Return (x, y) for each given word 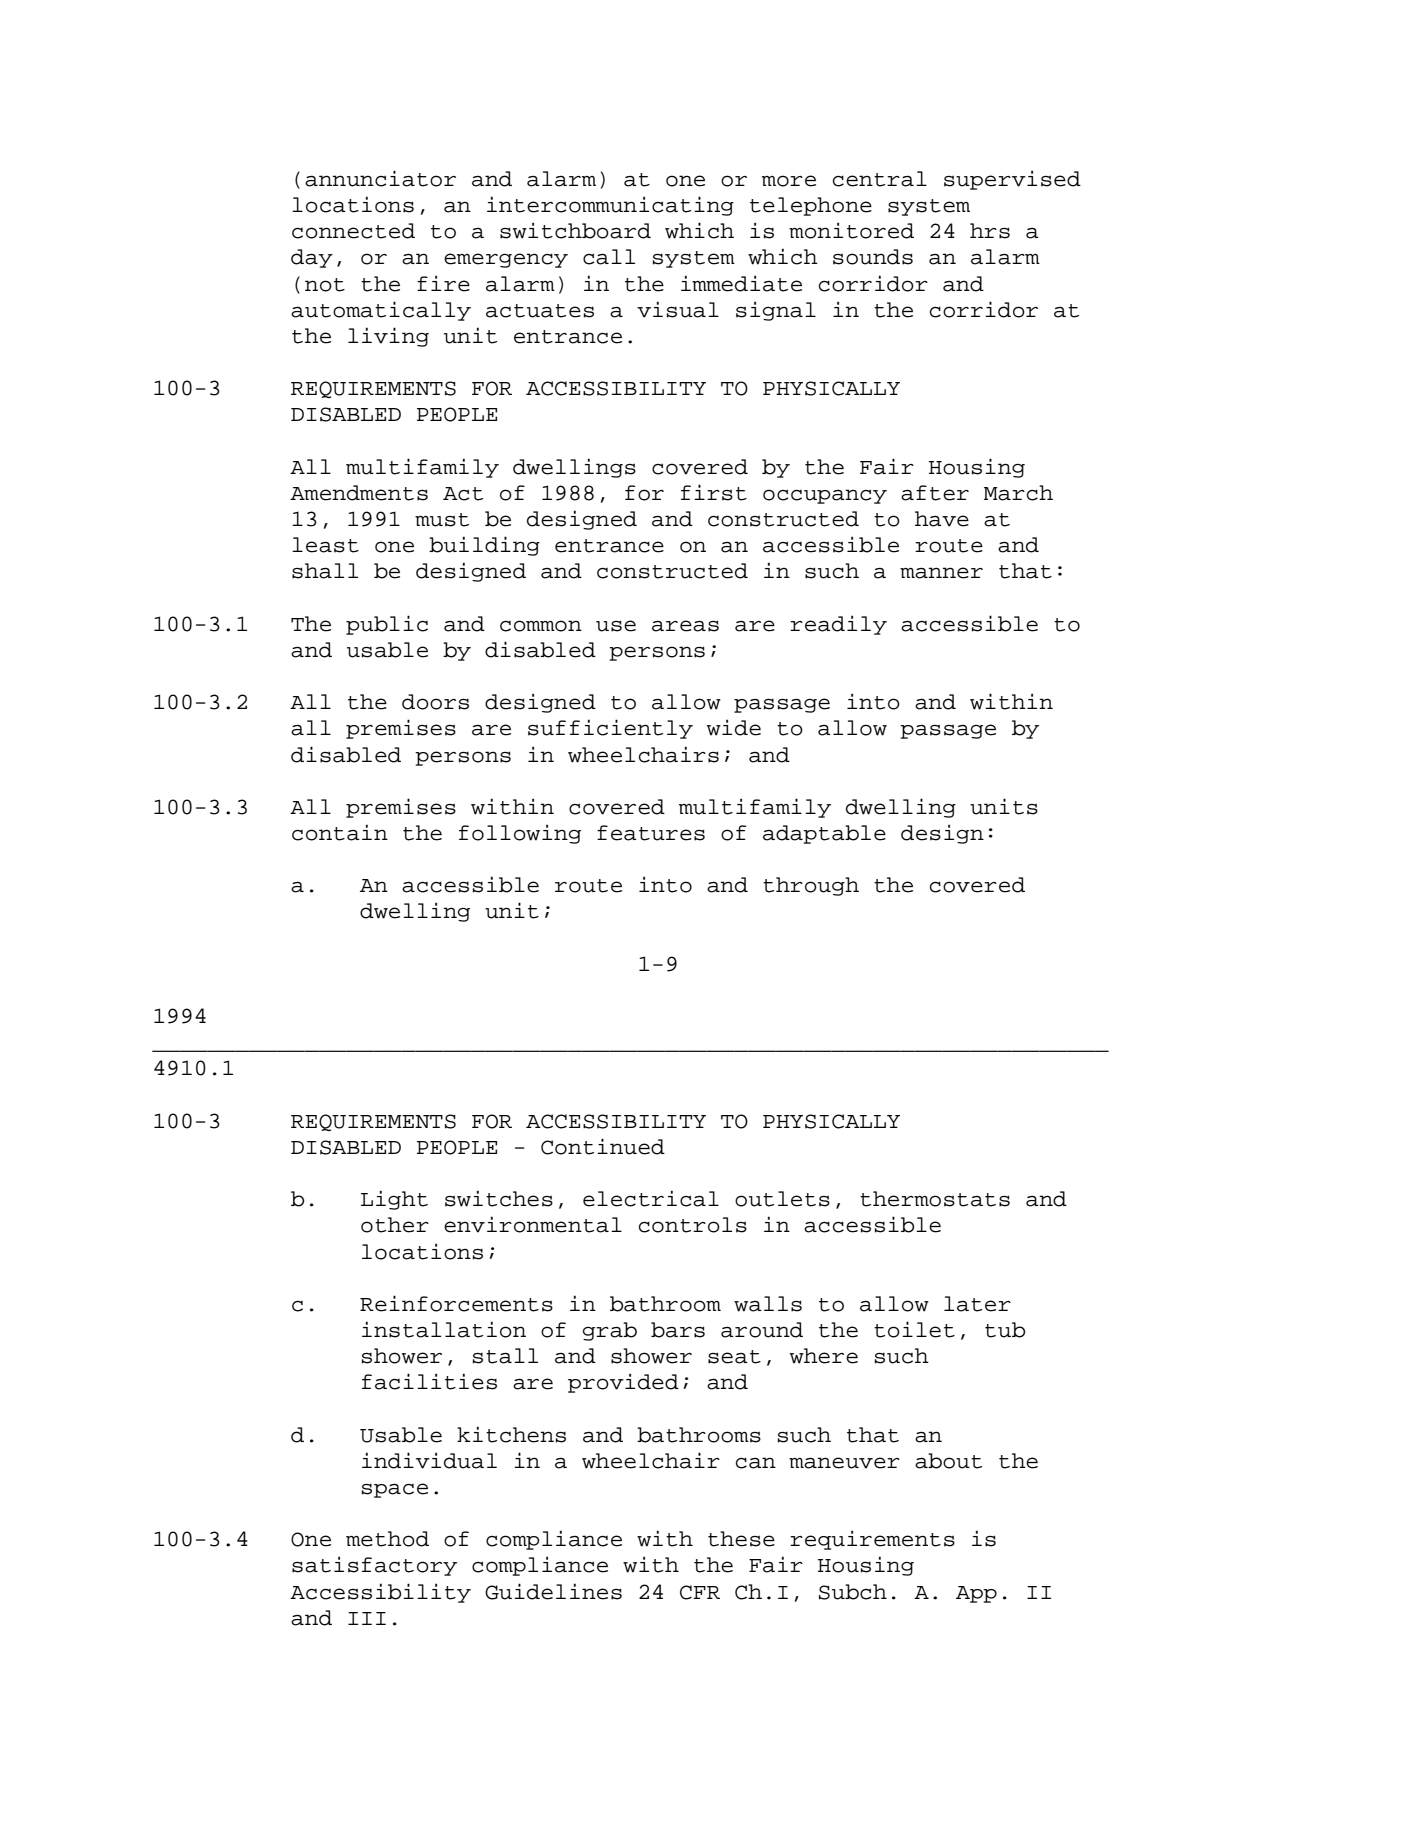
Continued (603, 1146)
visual (678, 309)
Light (394, 1200)
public (387, 625)
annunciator (380, 178)
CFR (700, 1592)
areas (685, 626)
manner (941, 573)
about (948, 1461)
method (387, 1539)
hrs (990, 231)
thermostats (935, 1199)
